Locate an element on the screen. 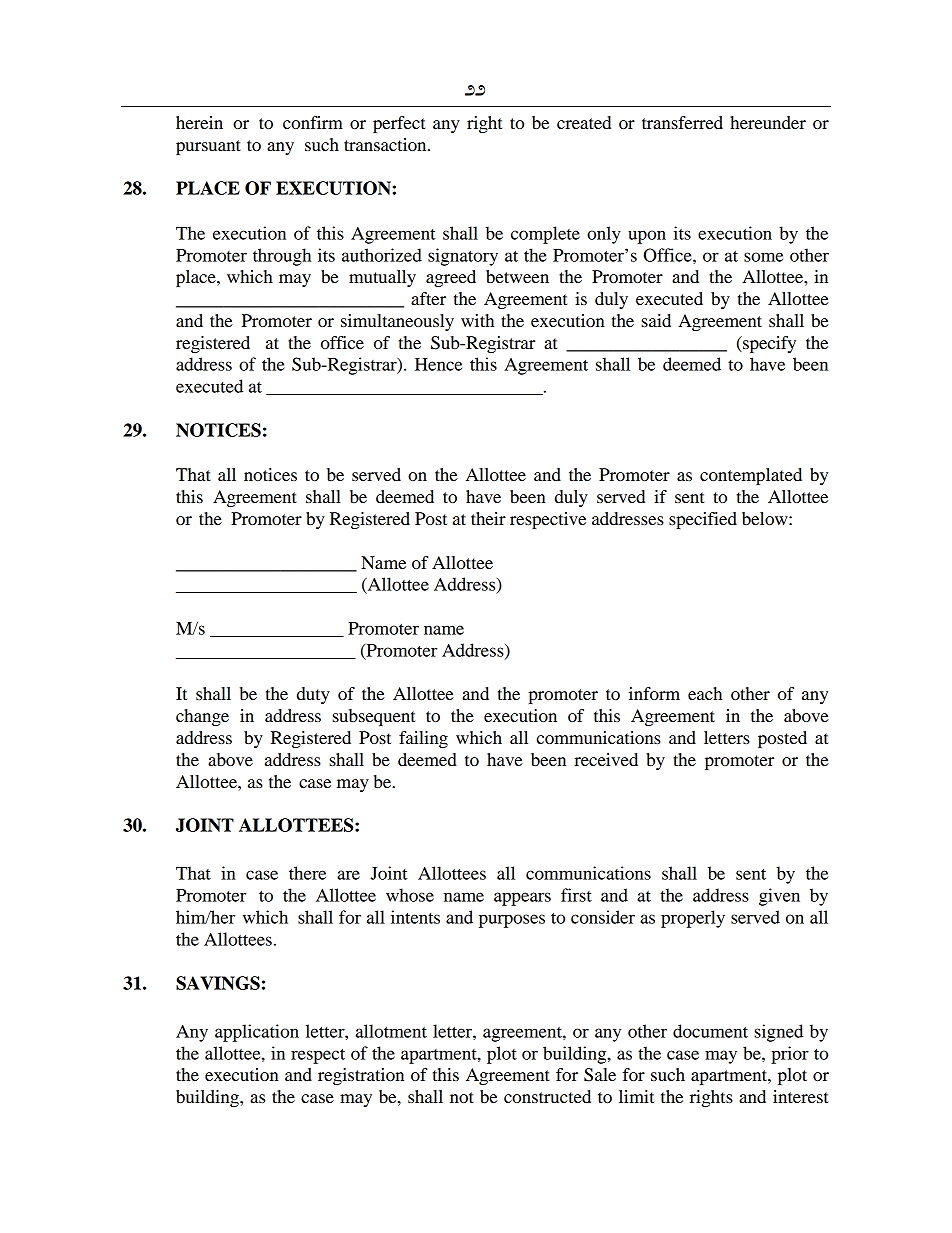 The width and height of the screenshot is (952, 1233). created is located at coordinates (584, 122).
